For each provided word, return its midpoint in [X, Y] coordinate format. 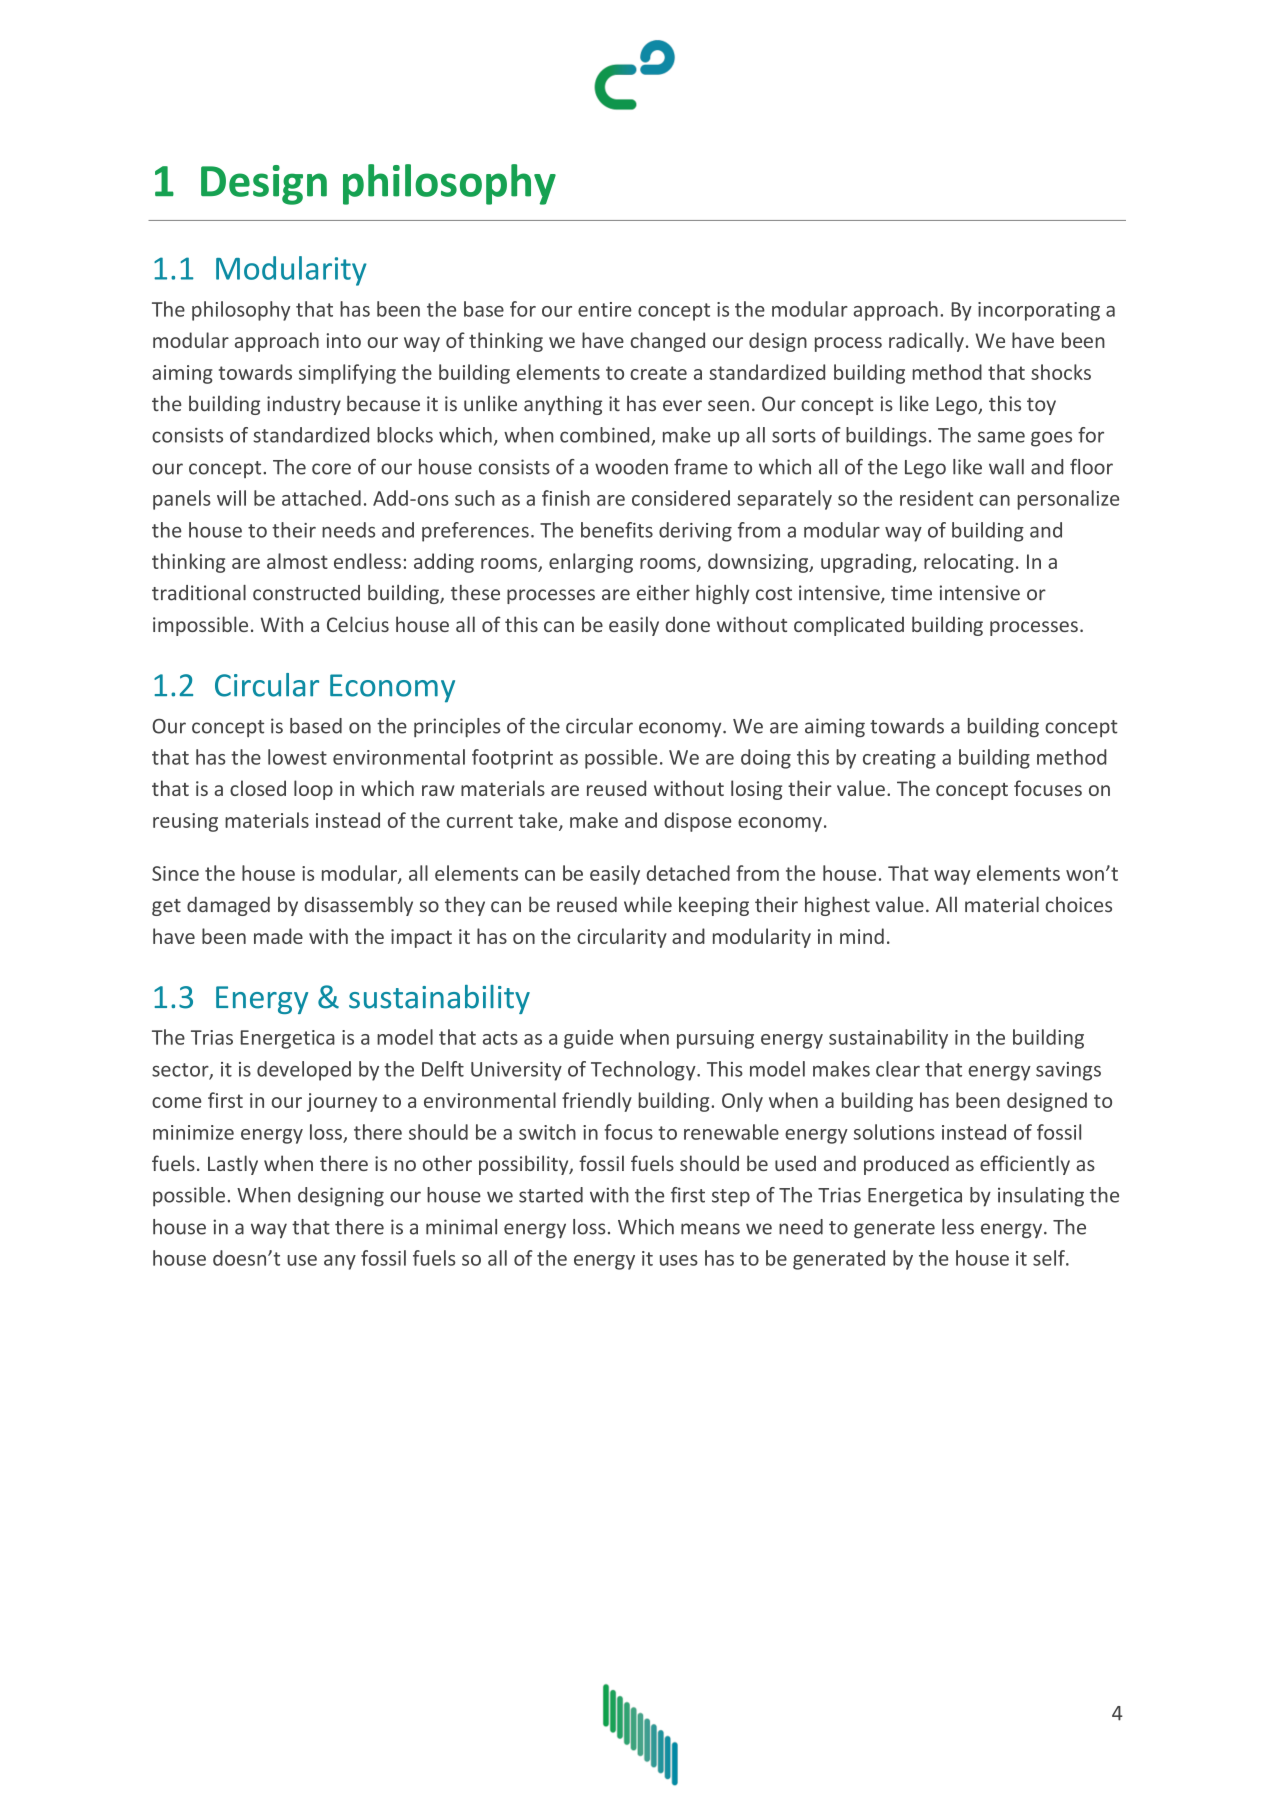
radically [926, 342]
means [710, 1229]
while [648, 904]
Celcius [358, 624]
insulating [1041, 1197]
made [278, 936]
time [911, 593]
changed [668, 342]
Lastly [233, 1165]
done [688, 624]
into [343, 340]
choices [1079, 904]
